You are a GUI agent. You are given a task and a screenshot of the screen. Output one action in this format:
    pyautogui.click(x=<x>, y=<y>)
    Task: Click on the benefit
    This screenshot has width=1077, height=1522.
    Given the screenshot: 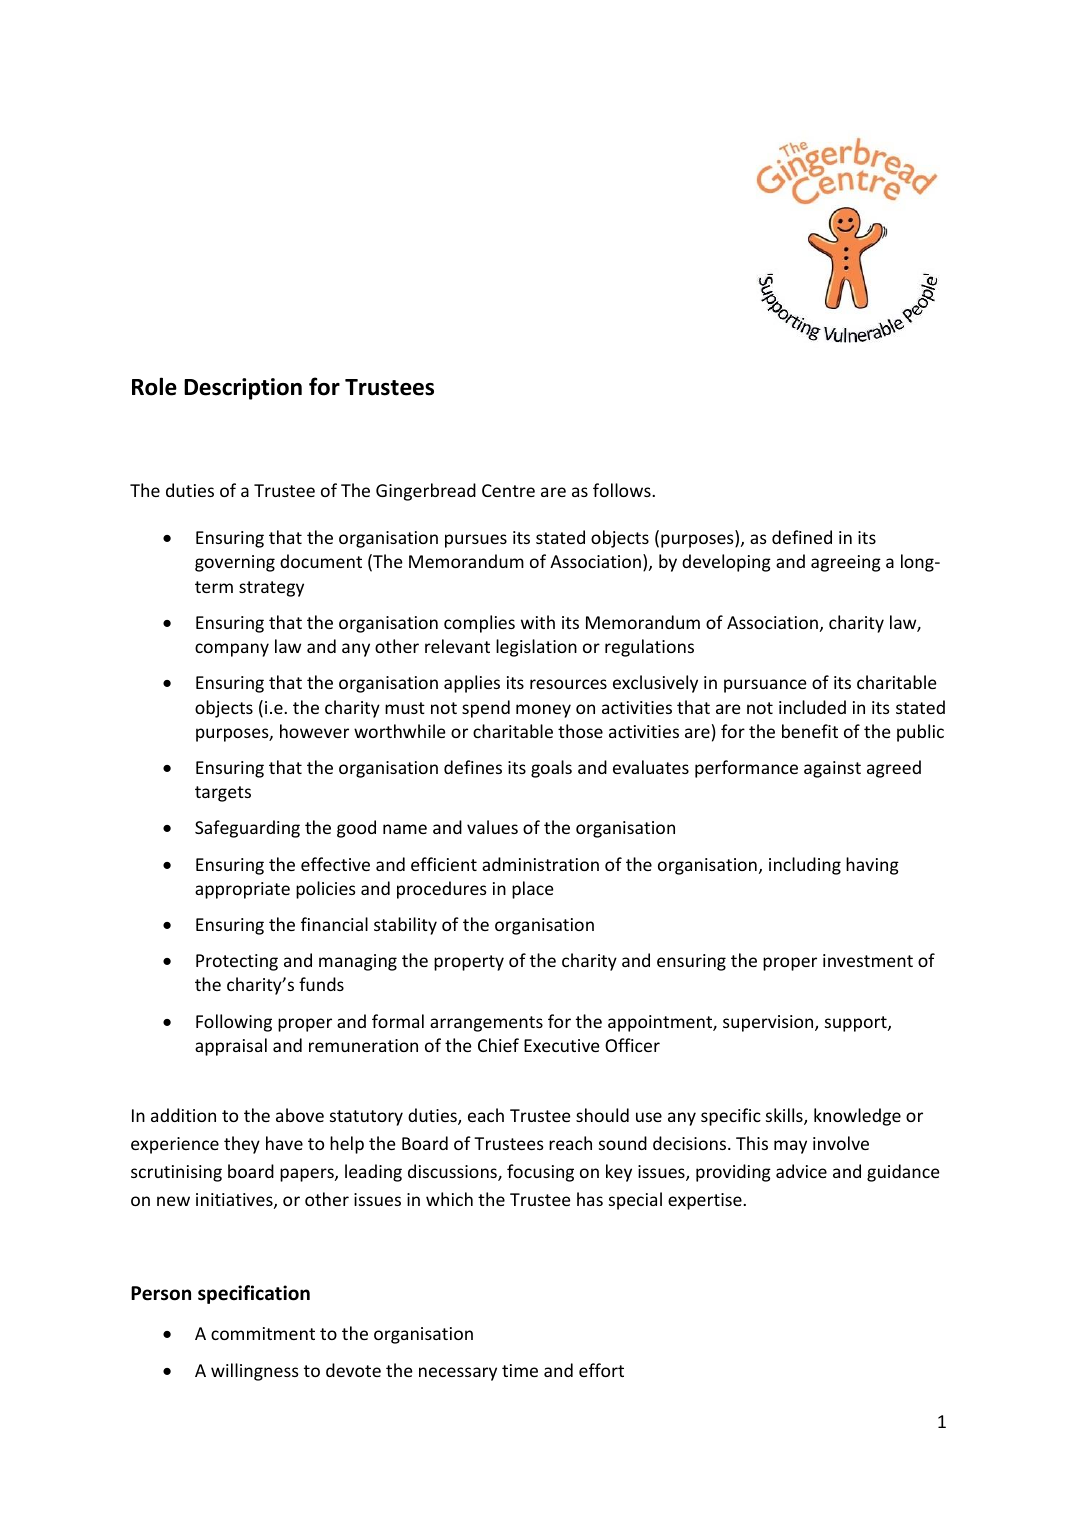 What is the action you would take?
    pyautogui.click(x=810, y=731)
